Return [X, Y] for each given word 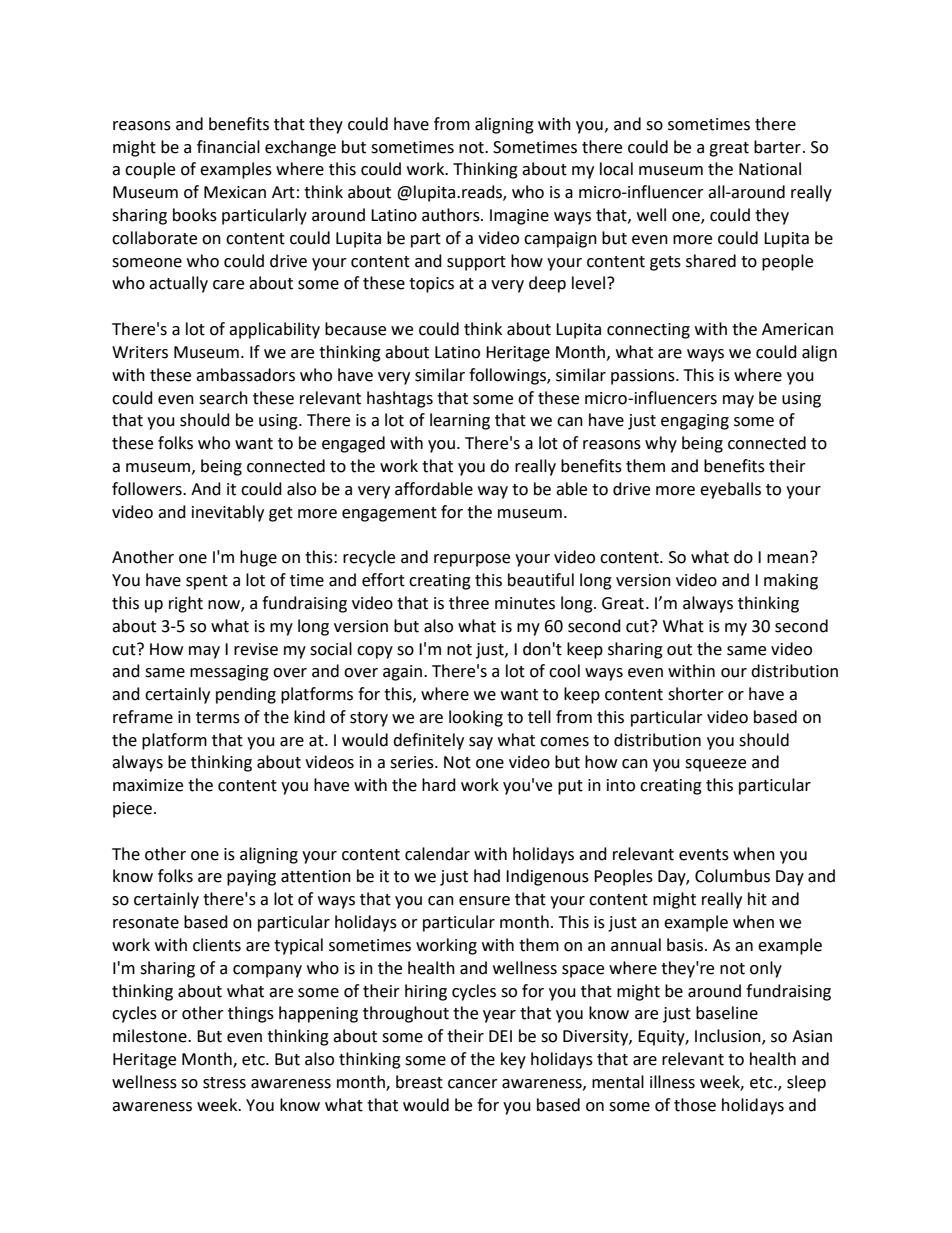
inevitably [228, 513]
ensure [484, 901]
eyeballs [730, 490]
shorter [696, 694]
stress [224, 1083]
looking [476, 718]
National [770, 169]
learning [460, 421]
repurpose [472, 560]
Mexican [235, 192]
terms [218, 718]
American [797, 329]
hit [757, 899]
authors [452, 215]
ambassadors [245, 375]
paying [251, 878]
